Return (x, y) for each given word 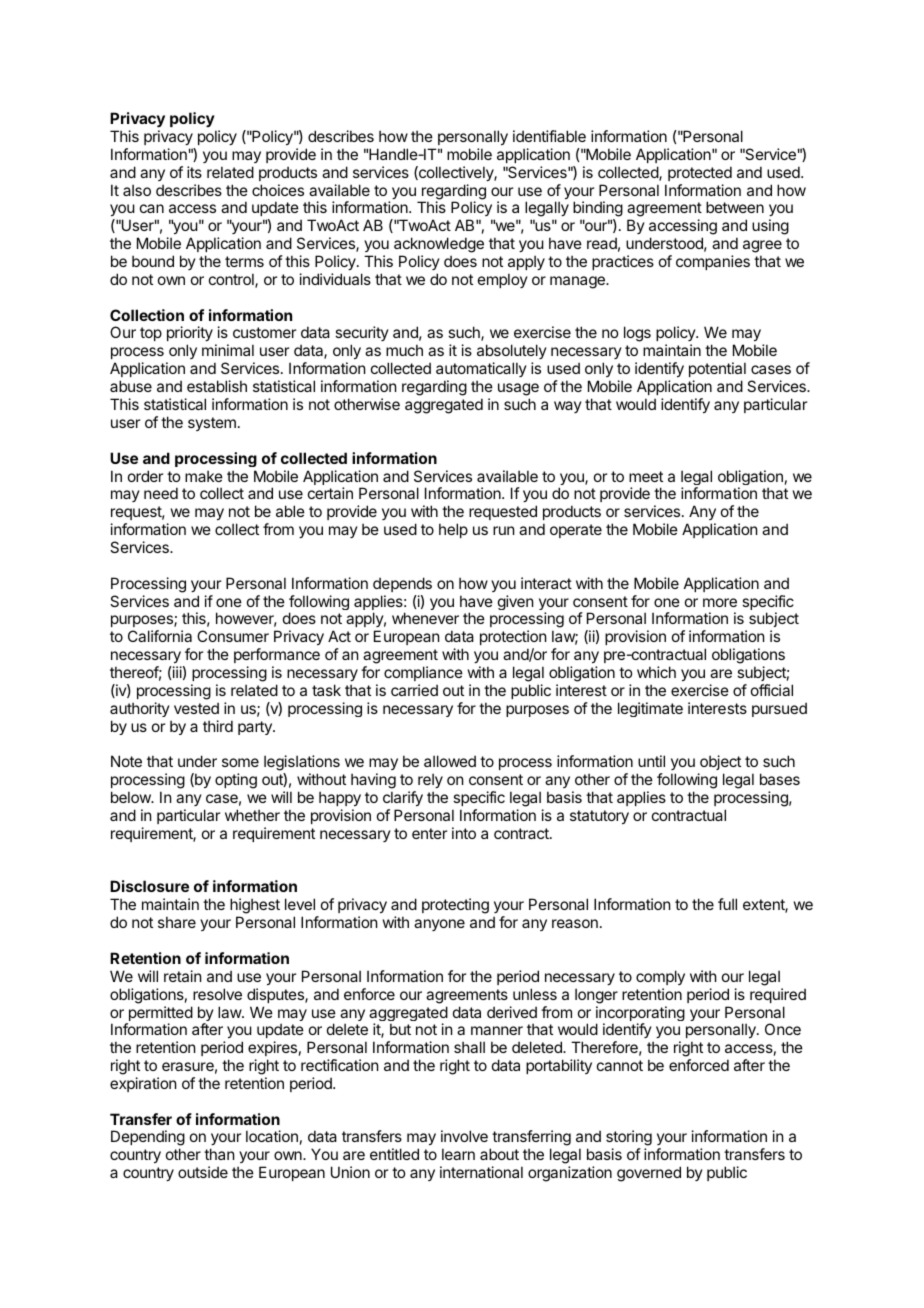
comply (660, 977)
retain (182, 976)
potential (717, 369)
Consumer (233, 636)
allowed (450, 761)
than (219, 1154)
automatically (481, 371)
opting (236, 781)
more (720, 602)
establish (217, 386)
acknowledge (439, 246)
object (719, 764)
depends (402, 584)
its (194, 172)
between (735, 207)
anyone (439, 925)
